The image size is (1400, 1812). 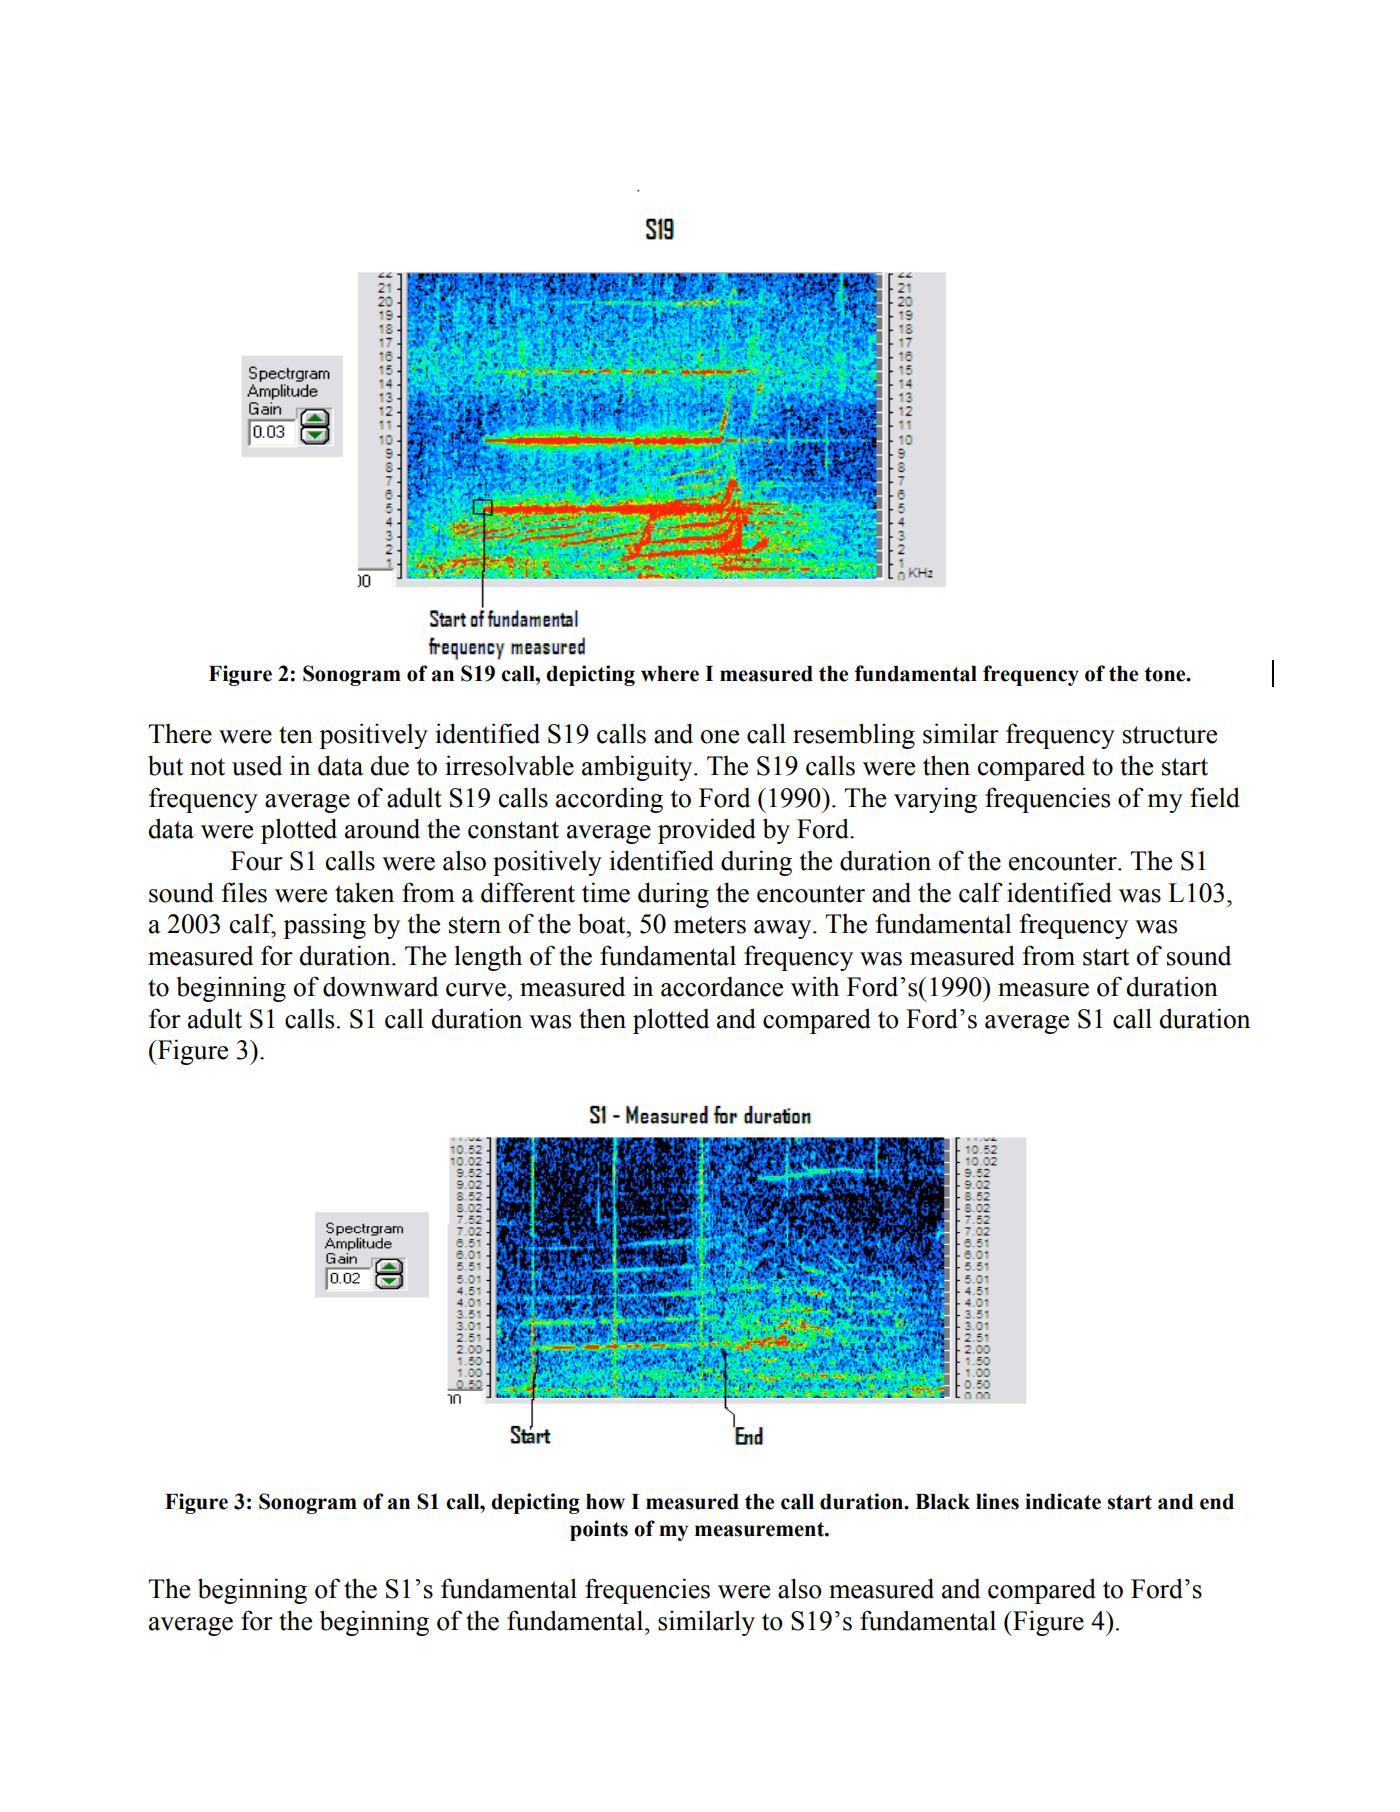 What do you see at coordinates (380, 986) in the screenshot?
I see `downward` at bounding box center [380, 986].
